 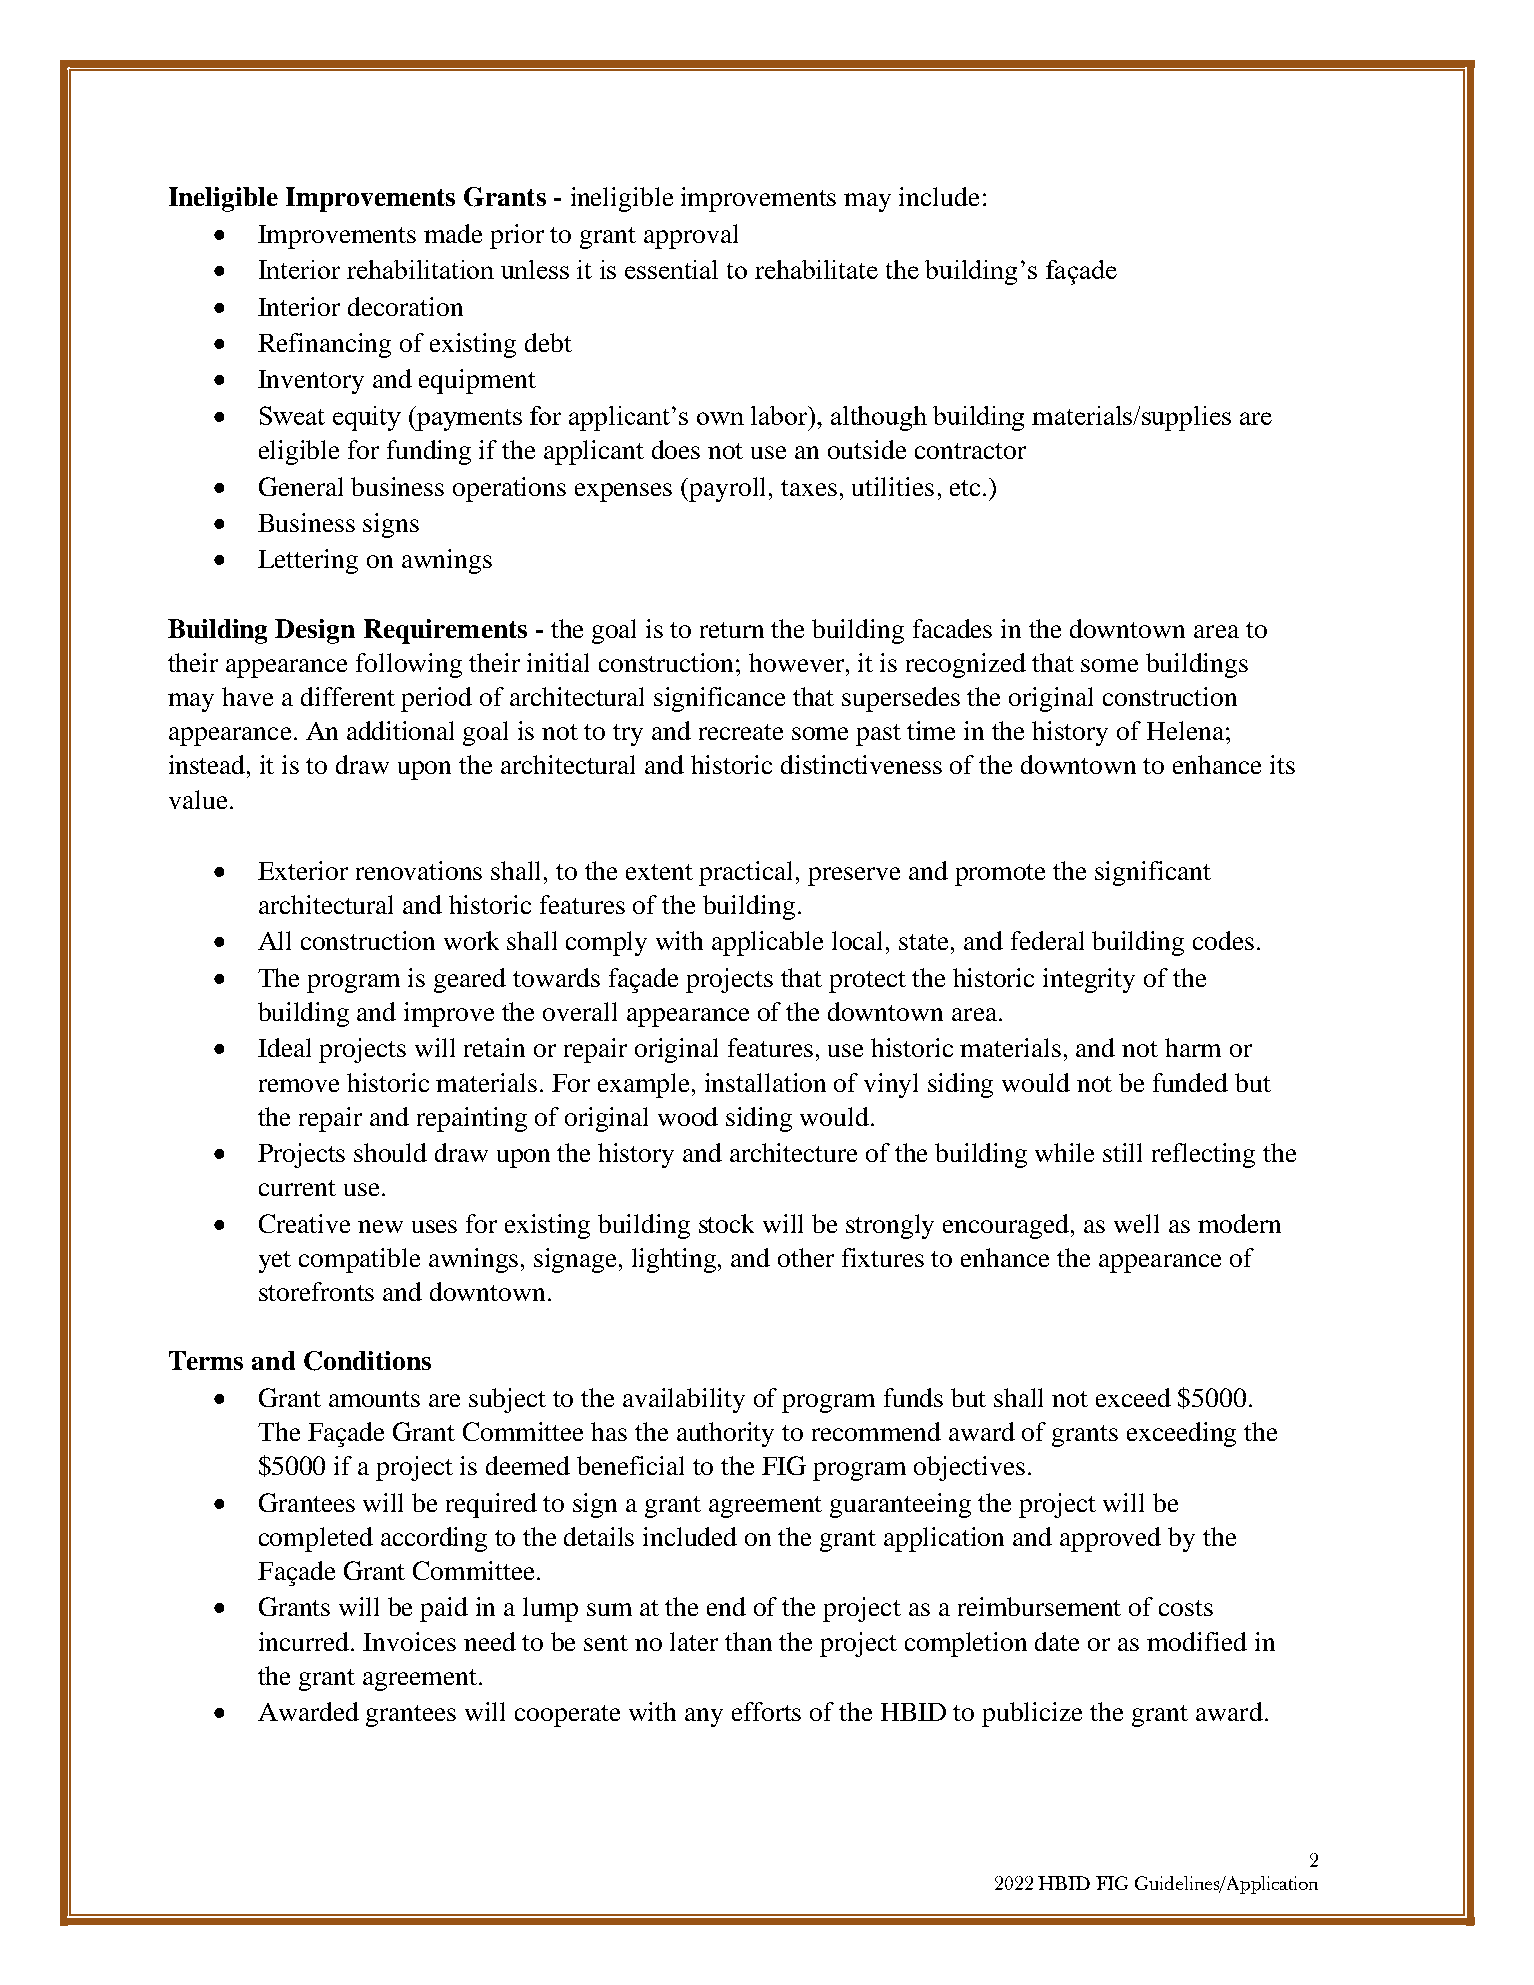 I want to click on Lettering, so click(x=308, y=561).
